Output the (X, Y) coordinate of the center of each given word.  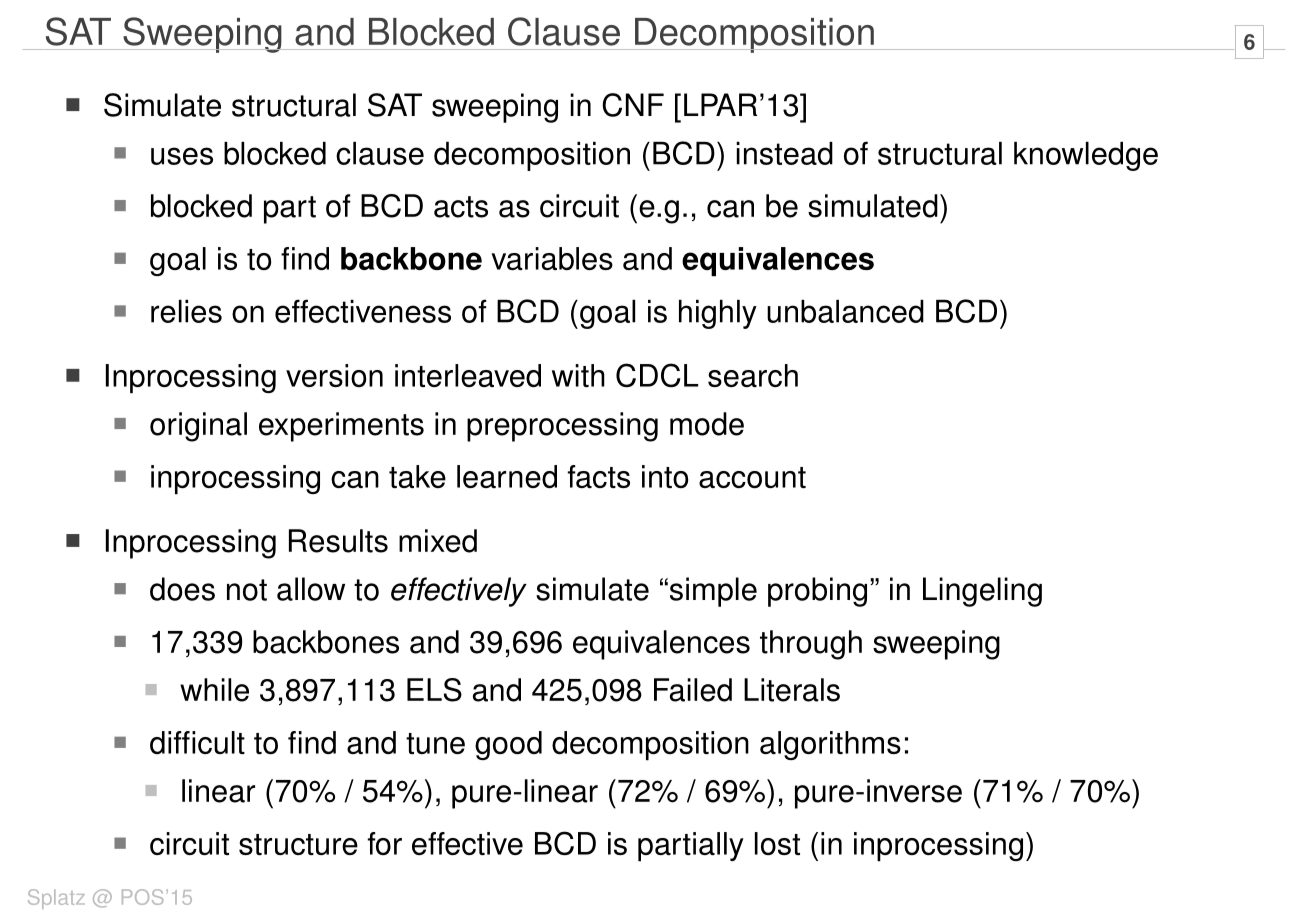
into (665, 476)
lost (777, 843)
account (752, 477)
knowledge (1086, 156)
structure (298, 844)
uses (182, 156)
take (417, 476)
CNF (633, 105)
